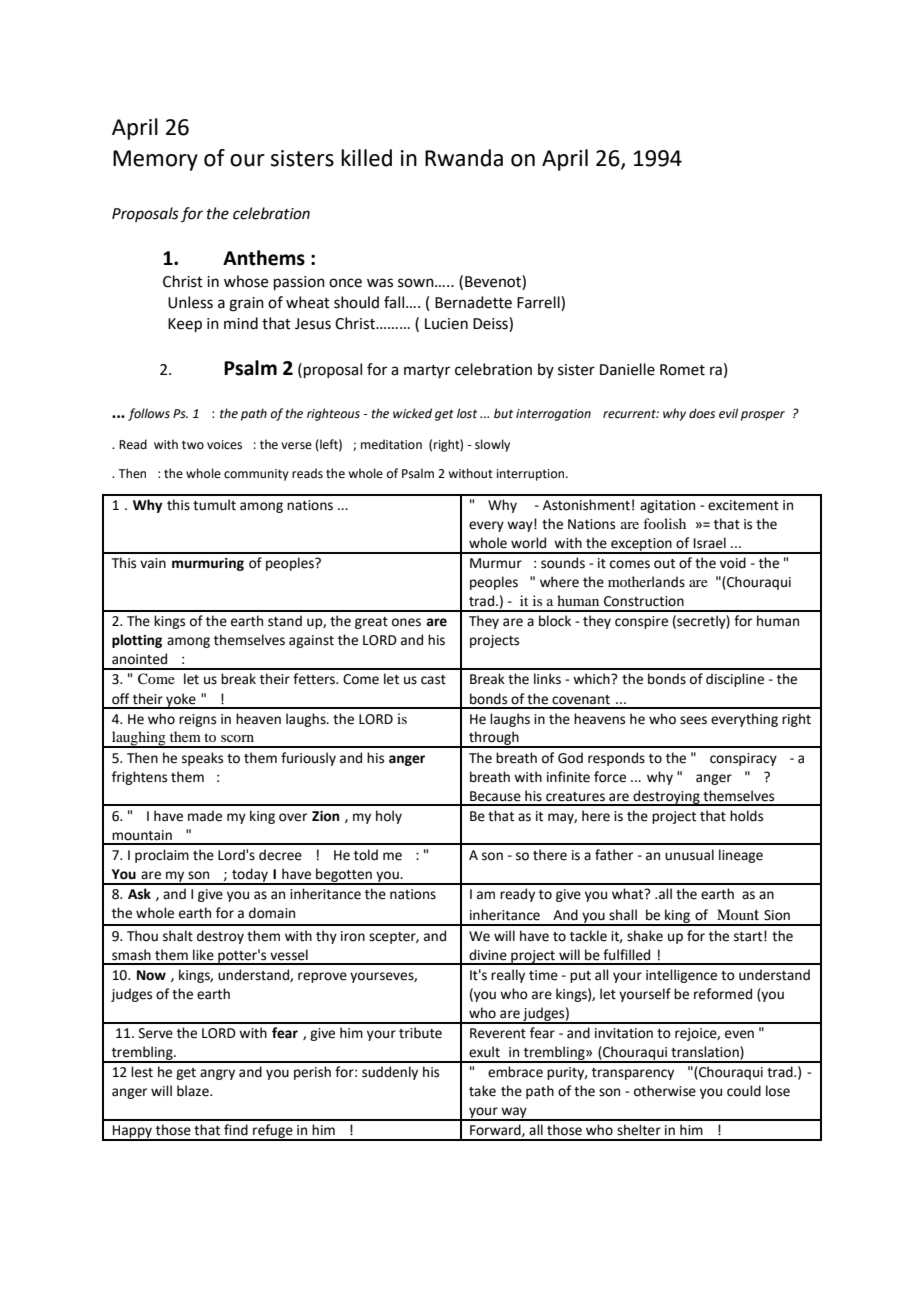 The width and height of the screenshot is (924, 1308). What do you see at coordinates (155, 160) in the screenshot?
I see `Memory` at bounding box center [155, 160].
